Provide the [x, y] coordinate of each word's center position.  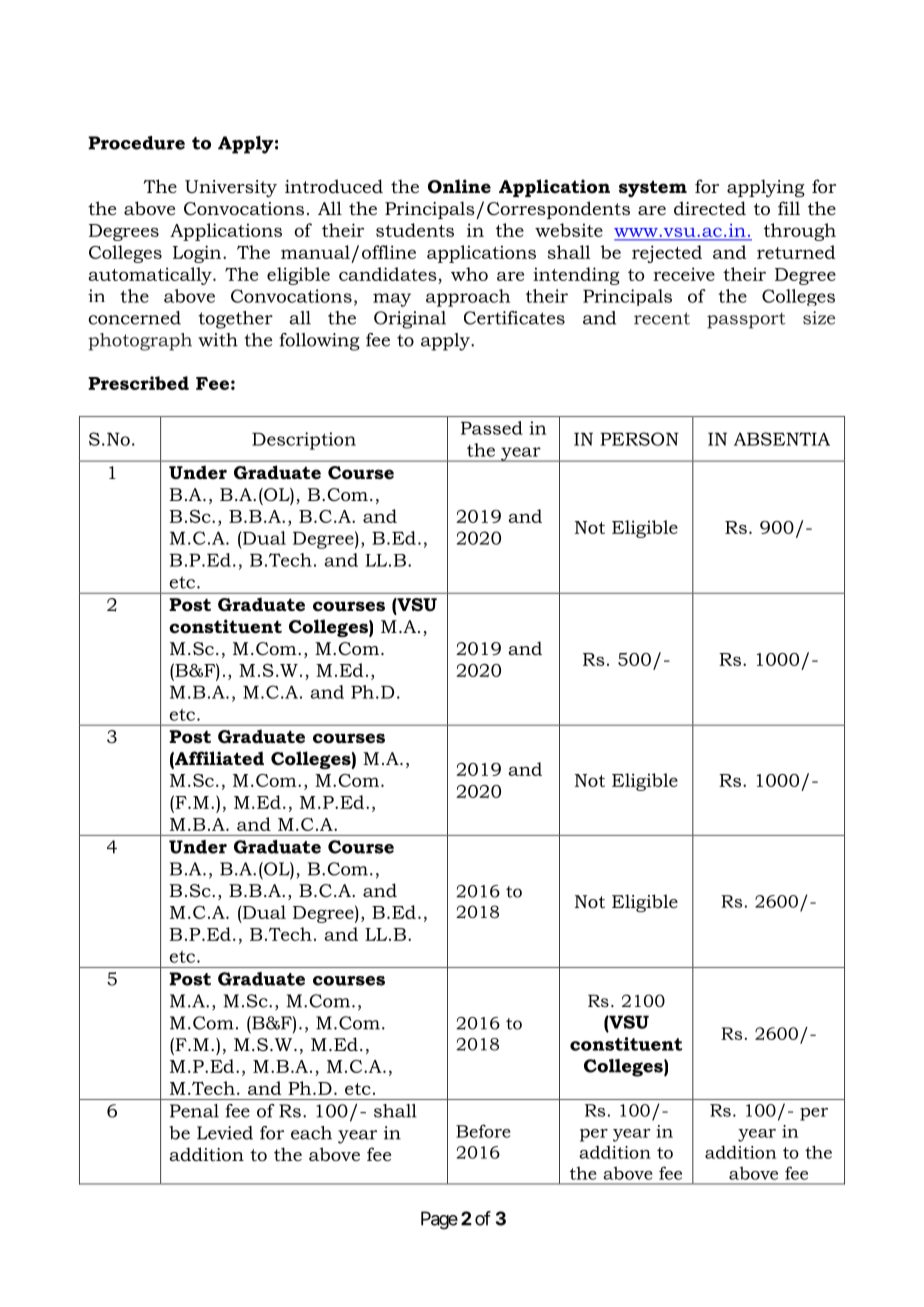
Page [439, 1220]
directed [710, 208]
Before [483, 1131]
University [231, 188]
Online [459, 186]
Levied [225, 1133]
